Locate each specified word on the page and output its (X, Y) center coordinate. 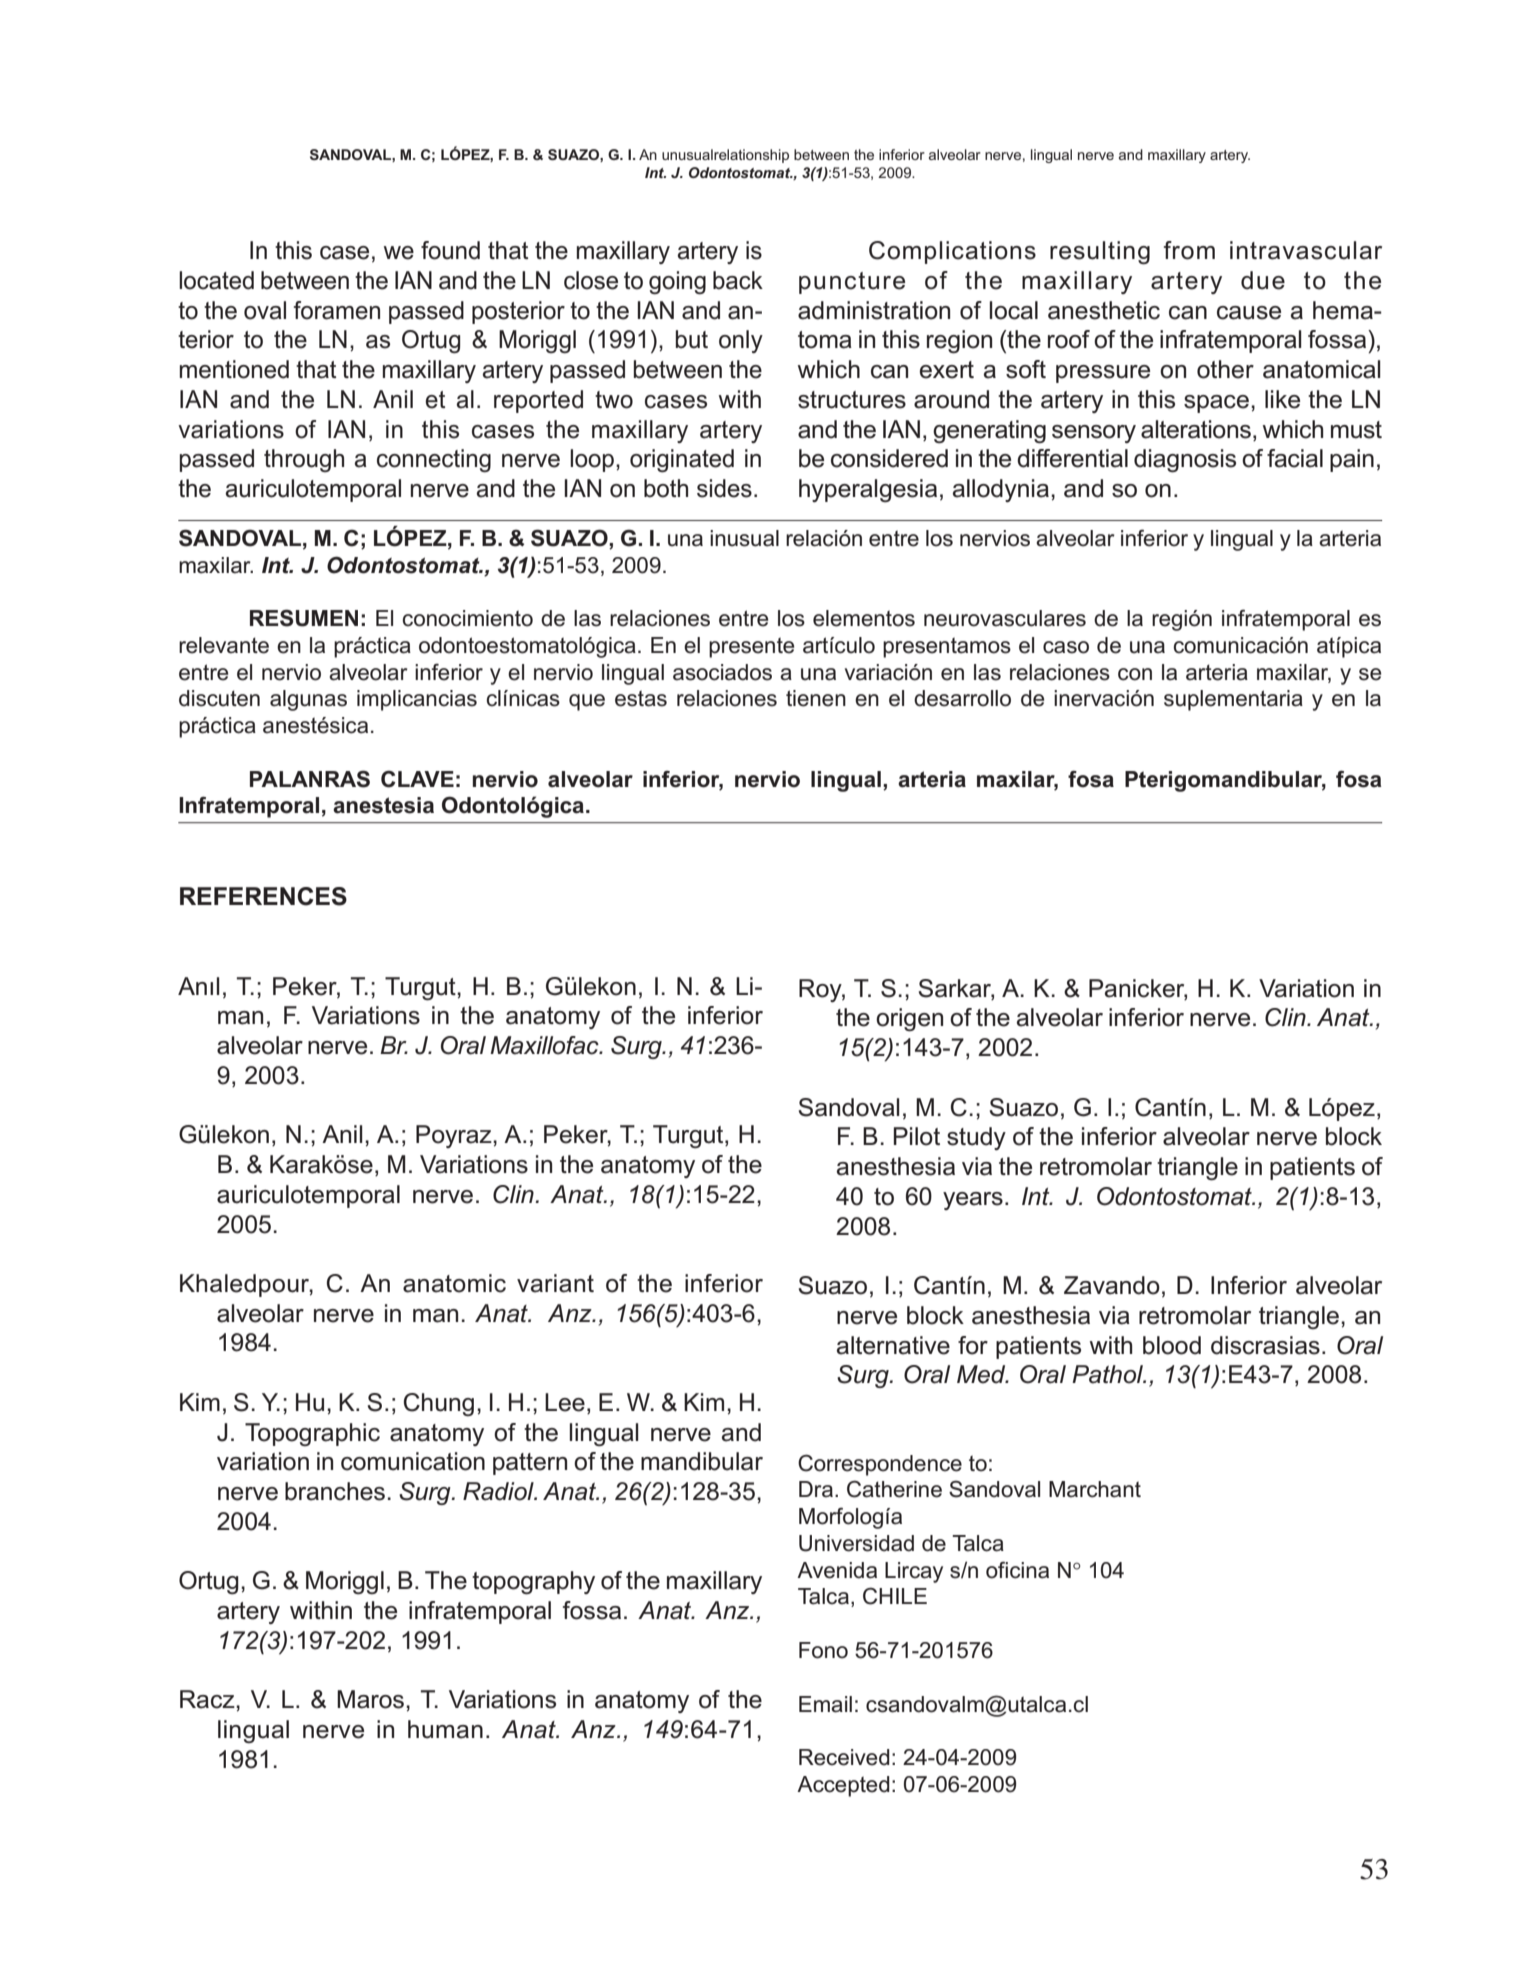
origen (909, 1020)
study (976, 1138)
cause (1249, 313)
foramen (337, 310)
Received (844, 1757)
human (445, 1729)
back (738, 280)
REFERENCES (263, 896)
